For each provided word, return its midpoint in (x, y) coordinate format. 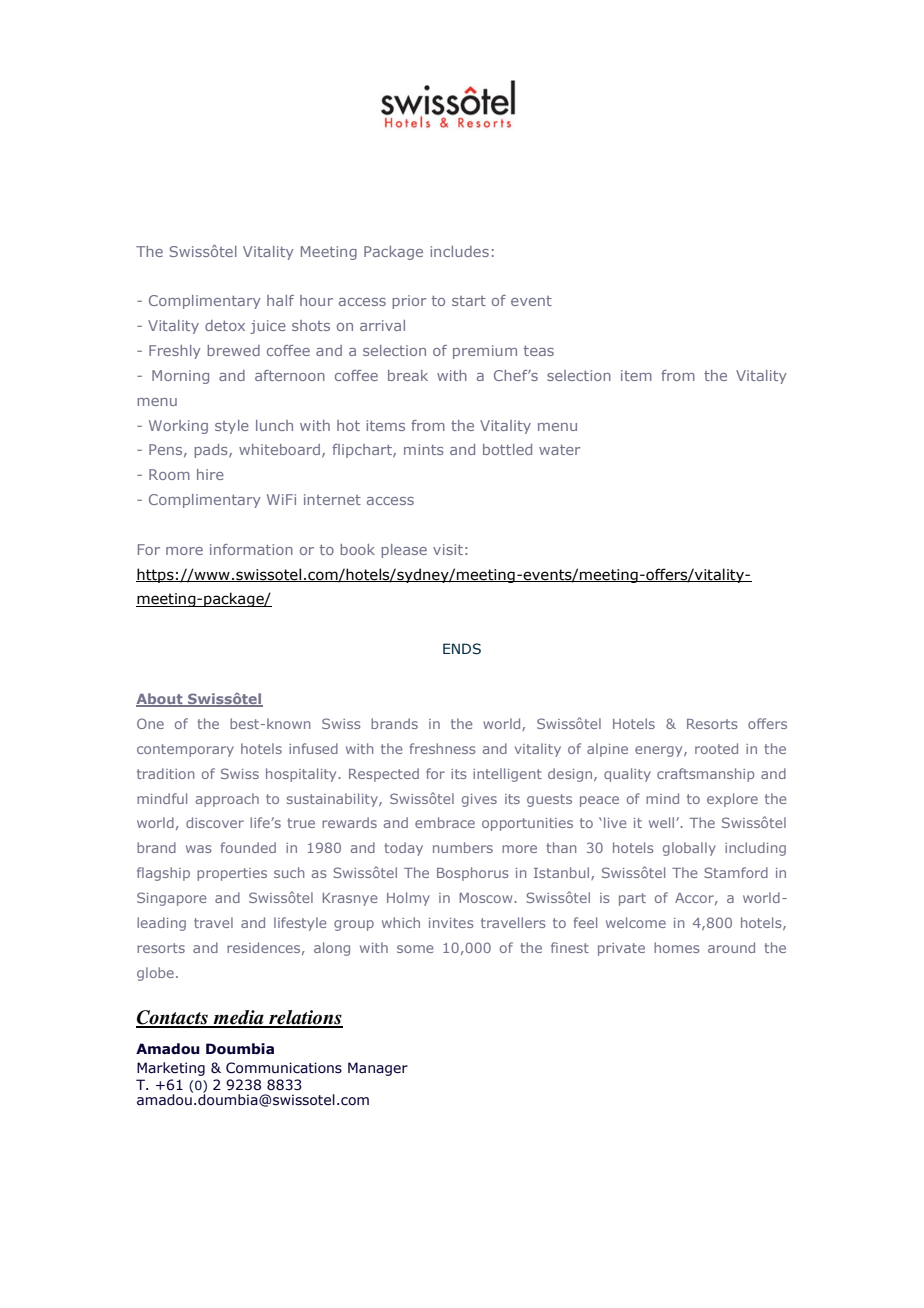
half (280, 300)
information (251, 549)
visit (448, 549)
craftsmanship (705, 775)
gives (479, 800)
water (560, 450)
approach (227, 800)
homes (677, 947)
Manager (378, 1069)
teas (539, 351)
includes (459, 251)
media (238, 1018)
